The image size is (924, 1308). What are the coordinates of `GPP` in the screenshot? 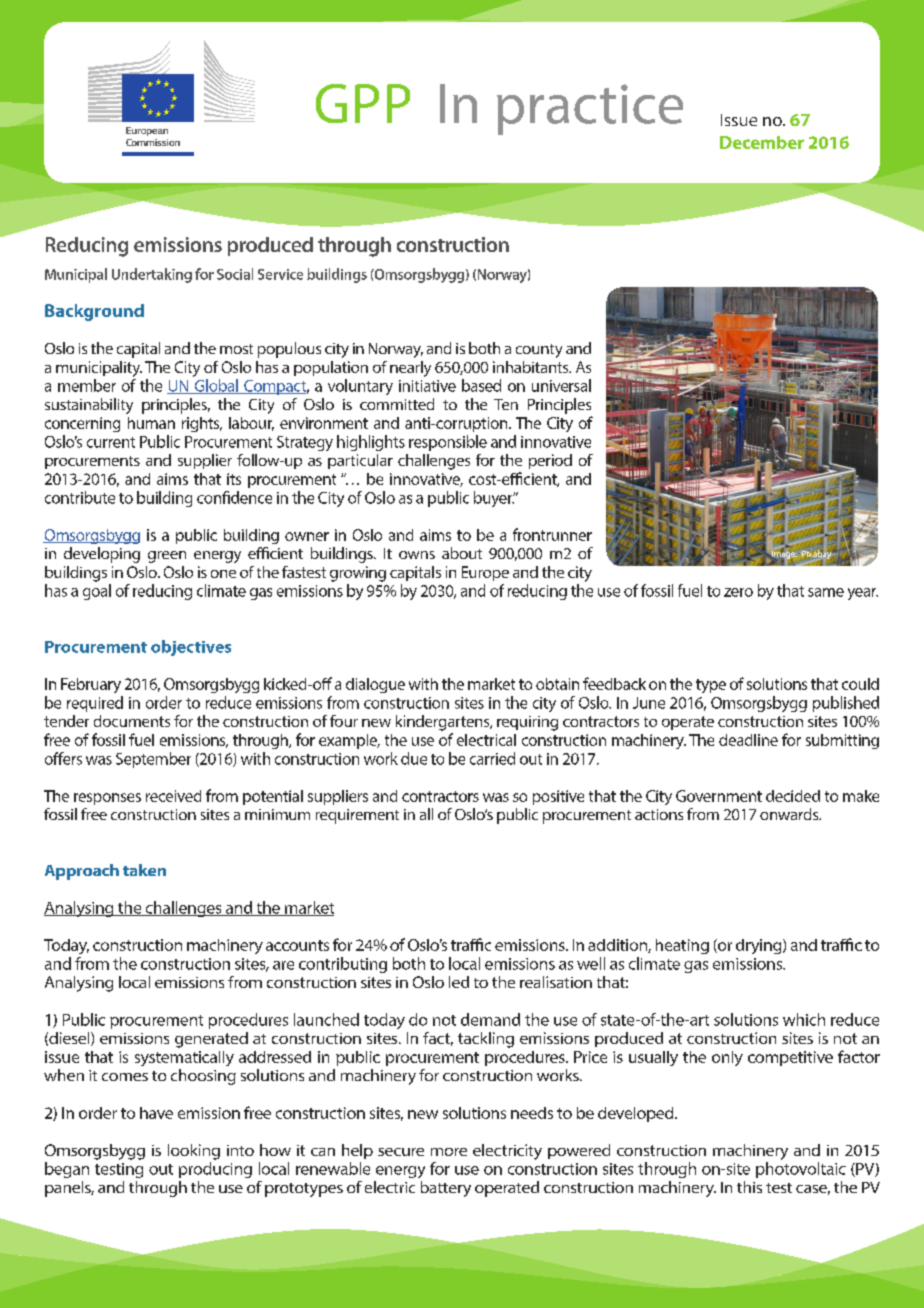 It's located at (363, 103).
